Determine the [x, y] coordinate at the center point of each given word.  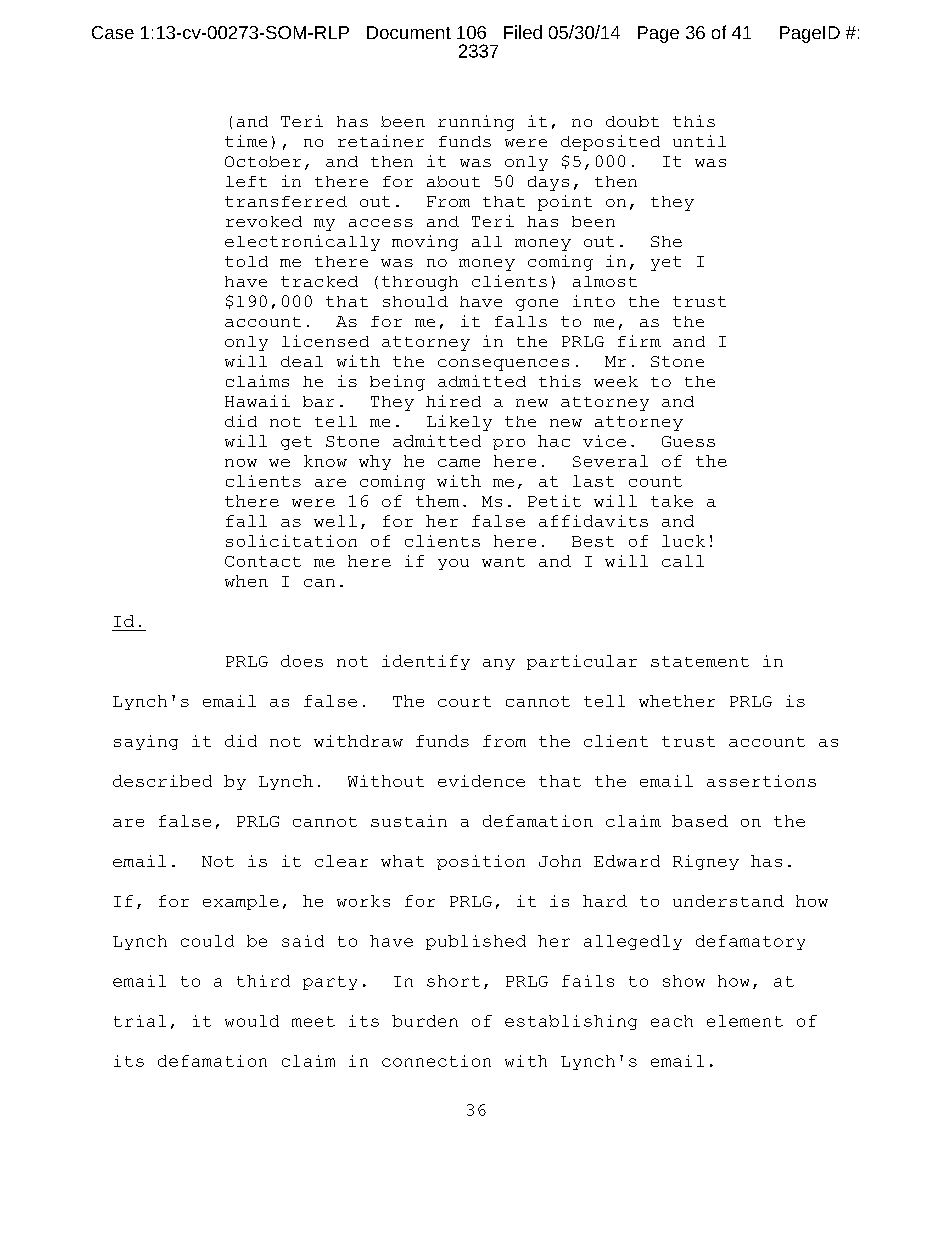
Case [113, 32]
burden [425, 1021]
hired [453, 401]
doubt [632, 121]
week [616, 381]
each [672, 1021]
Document [409, 32]
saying [146, 742]
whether [677, 701]
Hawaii [257, 401]
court [464, 701]
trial [140, 1021]
